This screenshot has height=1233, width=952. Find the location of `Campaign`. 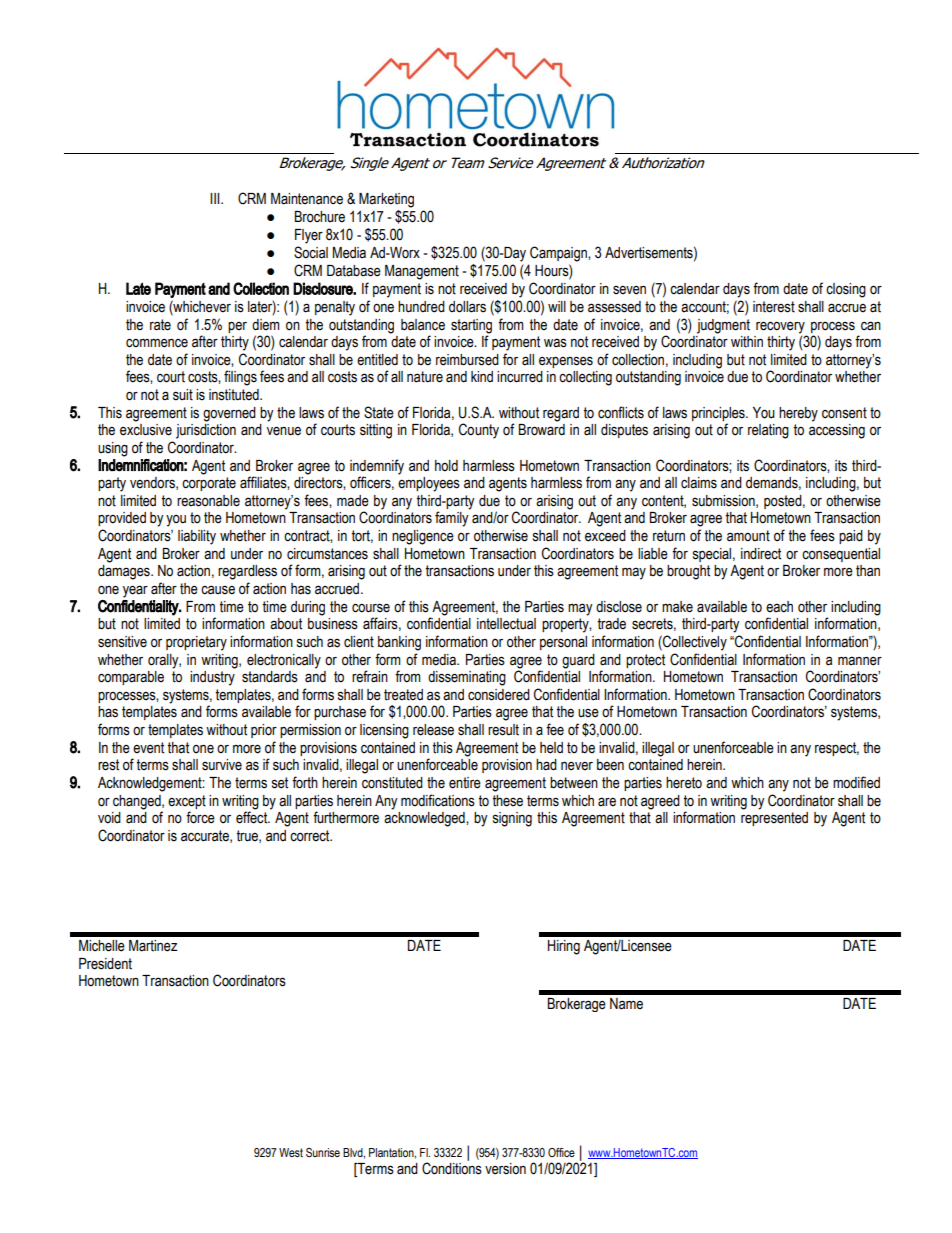

Campaign is located at coordinates (559, 254).
